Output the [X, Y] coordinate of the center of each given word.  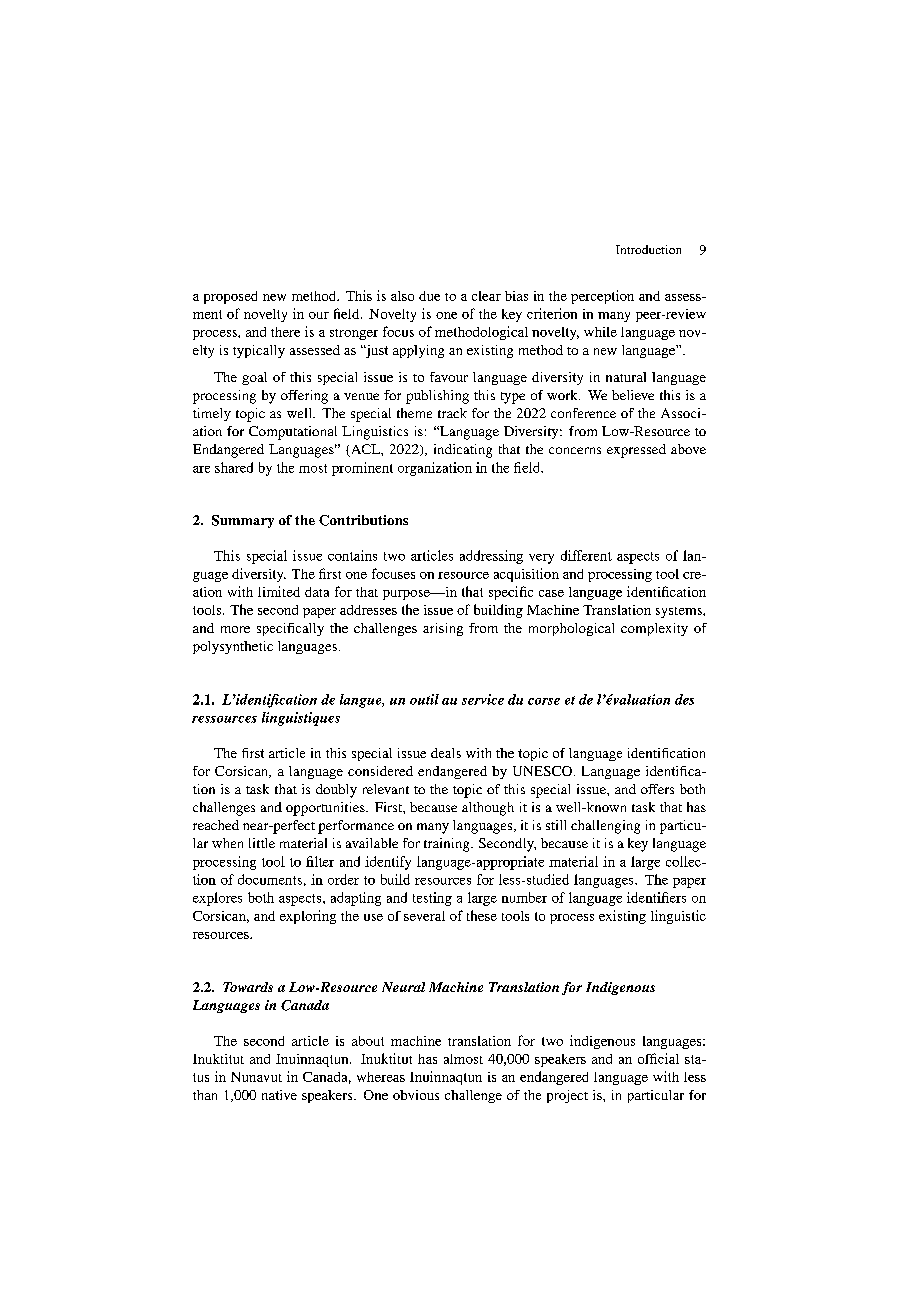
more [235, 629]
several [424, 916]
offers [657, 789]
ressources [224, 719]
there [285, 332]
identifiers [656, 897]
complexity [654, 629]
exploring [308, 917]
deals [446, 753]
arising [443, 629]
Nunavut [256, 1077]
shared [234, 467]
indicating [463, 451]
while [600, 332]
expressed [636, 451]
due [429, 296]
